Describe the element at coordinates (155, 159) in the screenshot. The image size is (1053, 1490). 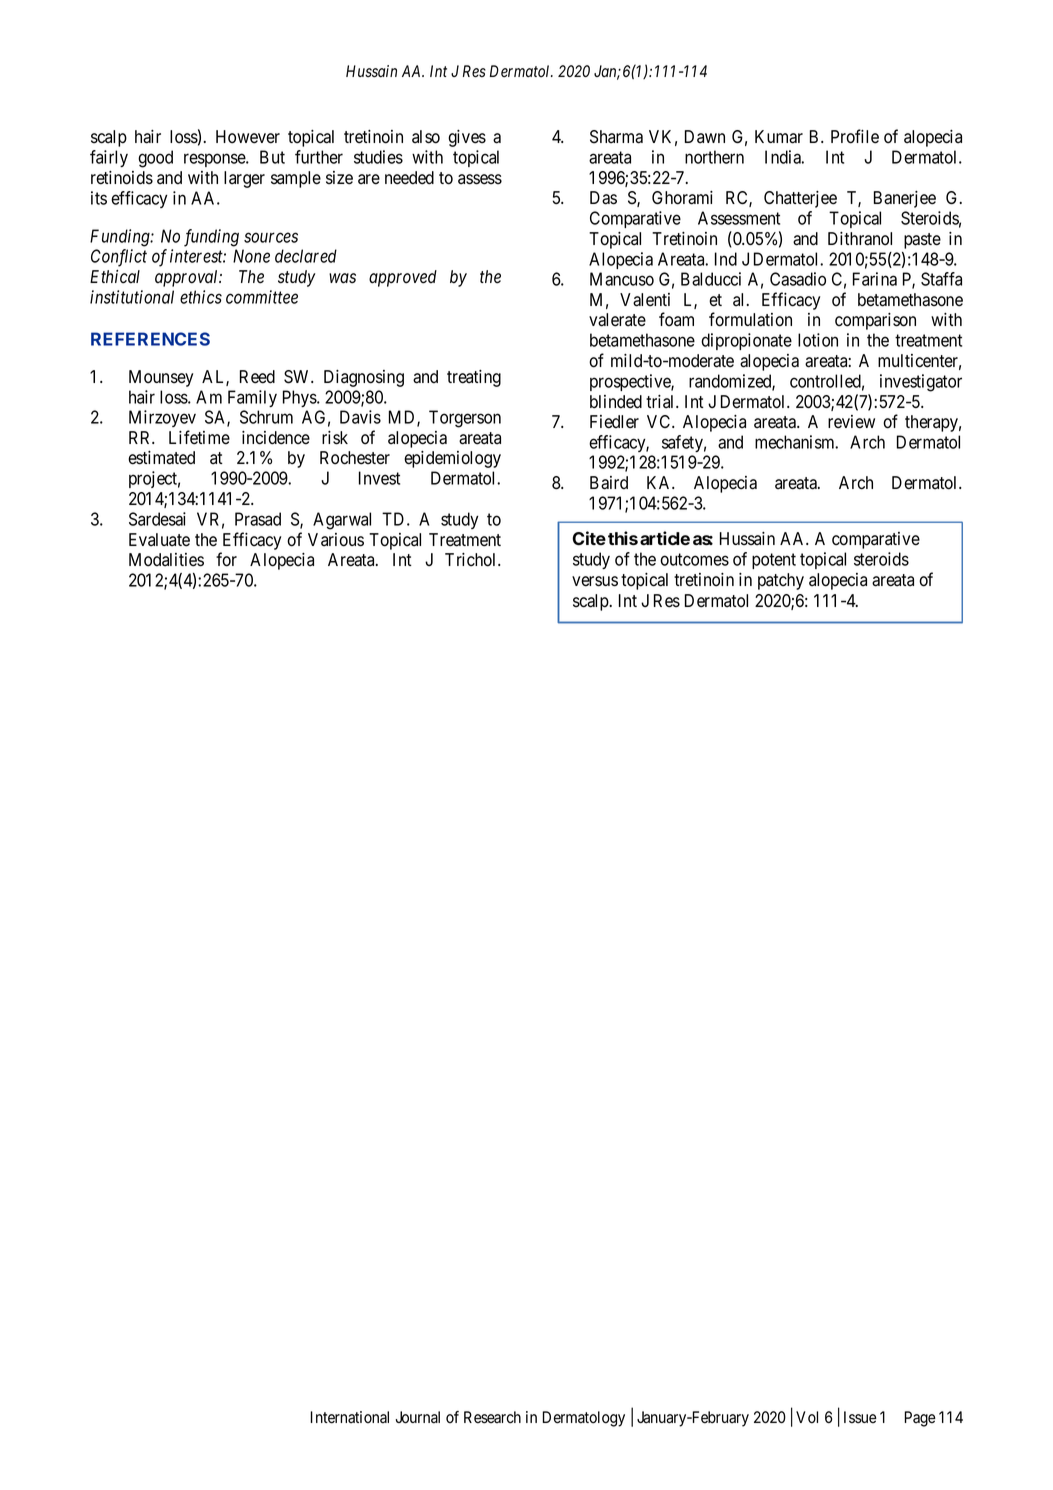
I see `good` at that location.
